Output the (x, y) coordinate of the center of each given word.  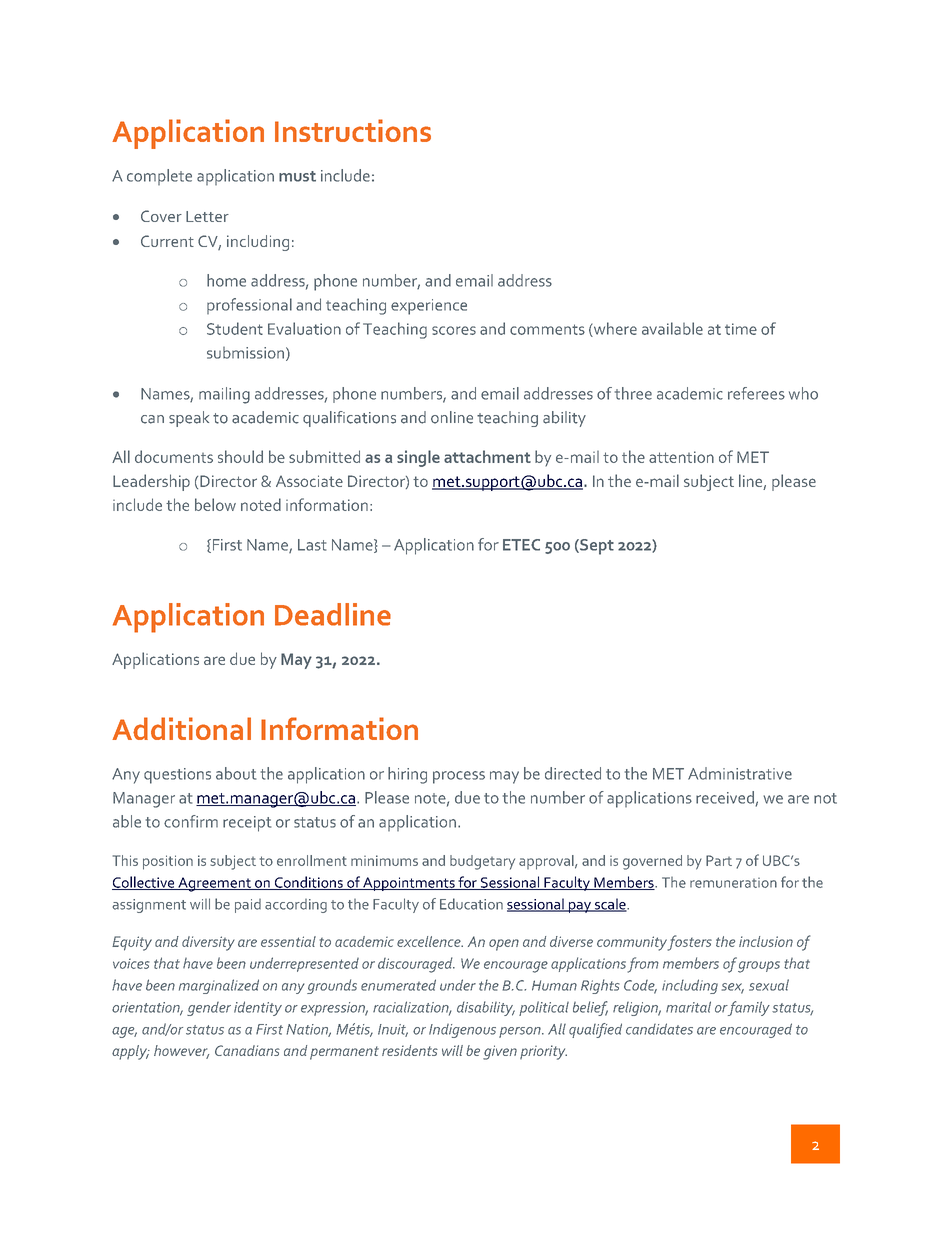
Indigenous (462, 1031)
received (726, 798)
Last (312, 545)
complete (159, 177)
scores (454, 330)
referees (756, 393)
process (459, 777)
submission (245, 353)
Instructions (353, 130)
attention (681, 457)
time (741, 329)
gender (209, 1009)
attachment (487, 456)
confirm (191, 821)
